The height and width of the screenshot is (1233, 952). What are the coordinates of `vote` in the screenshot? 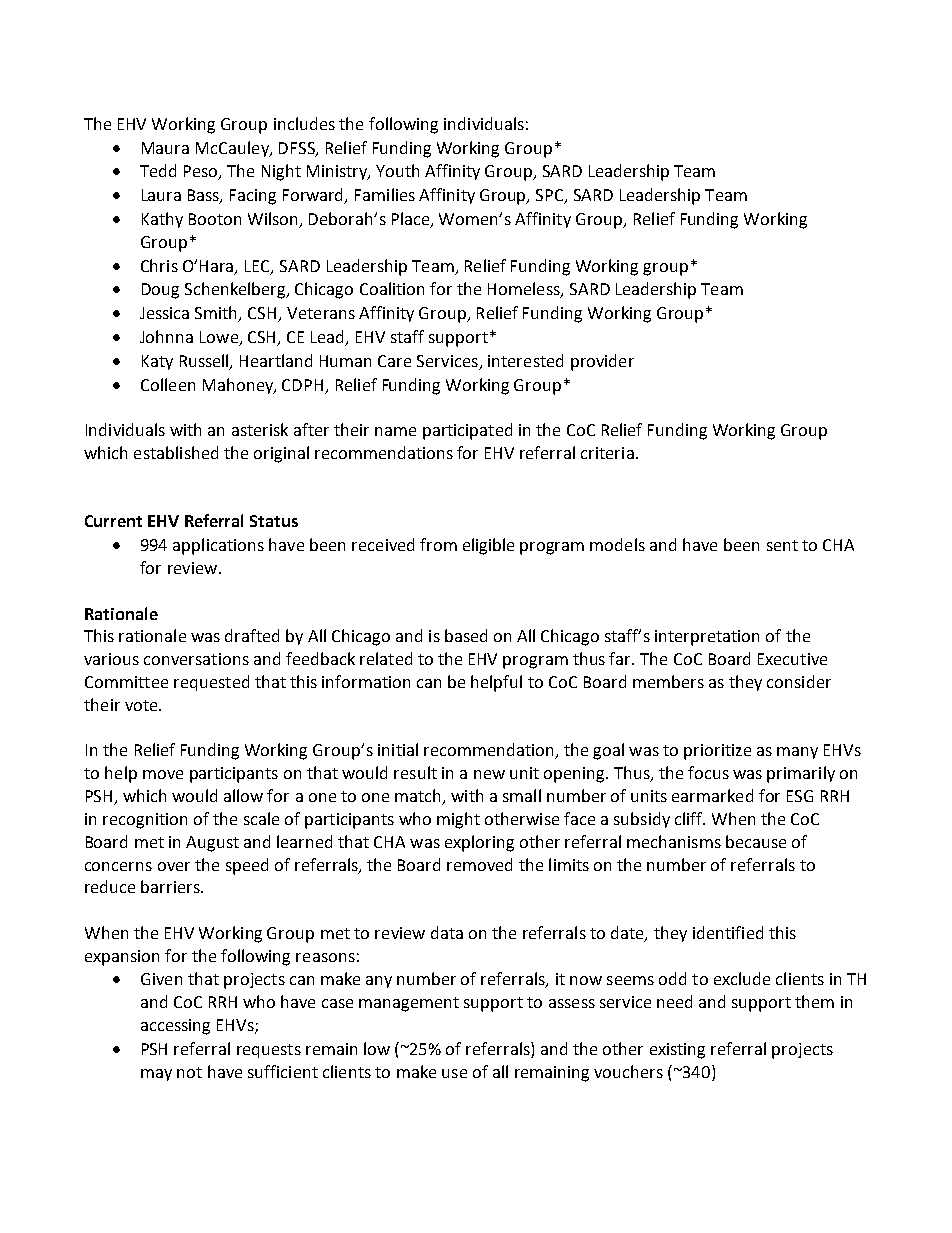 It's located at (142, 705).
